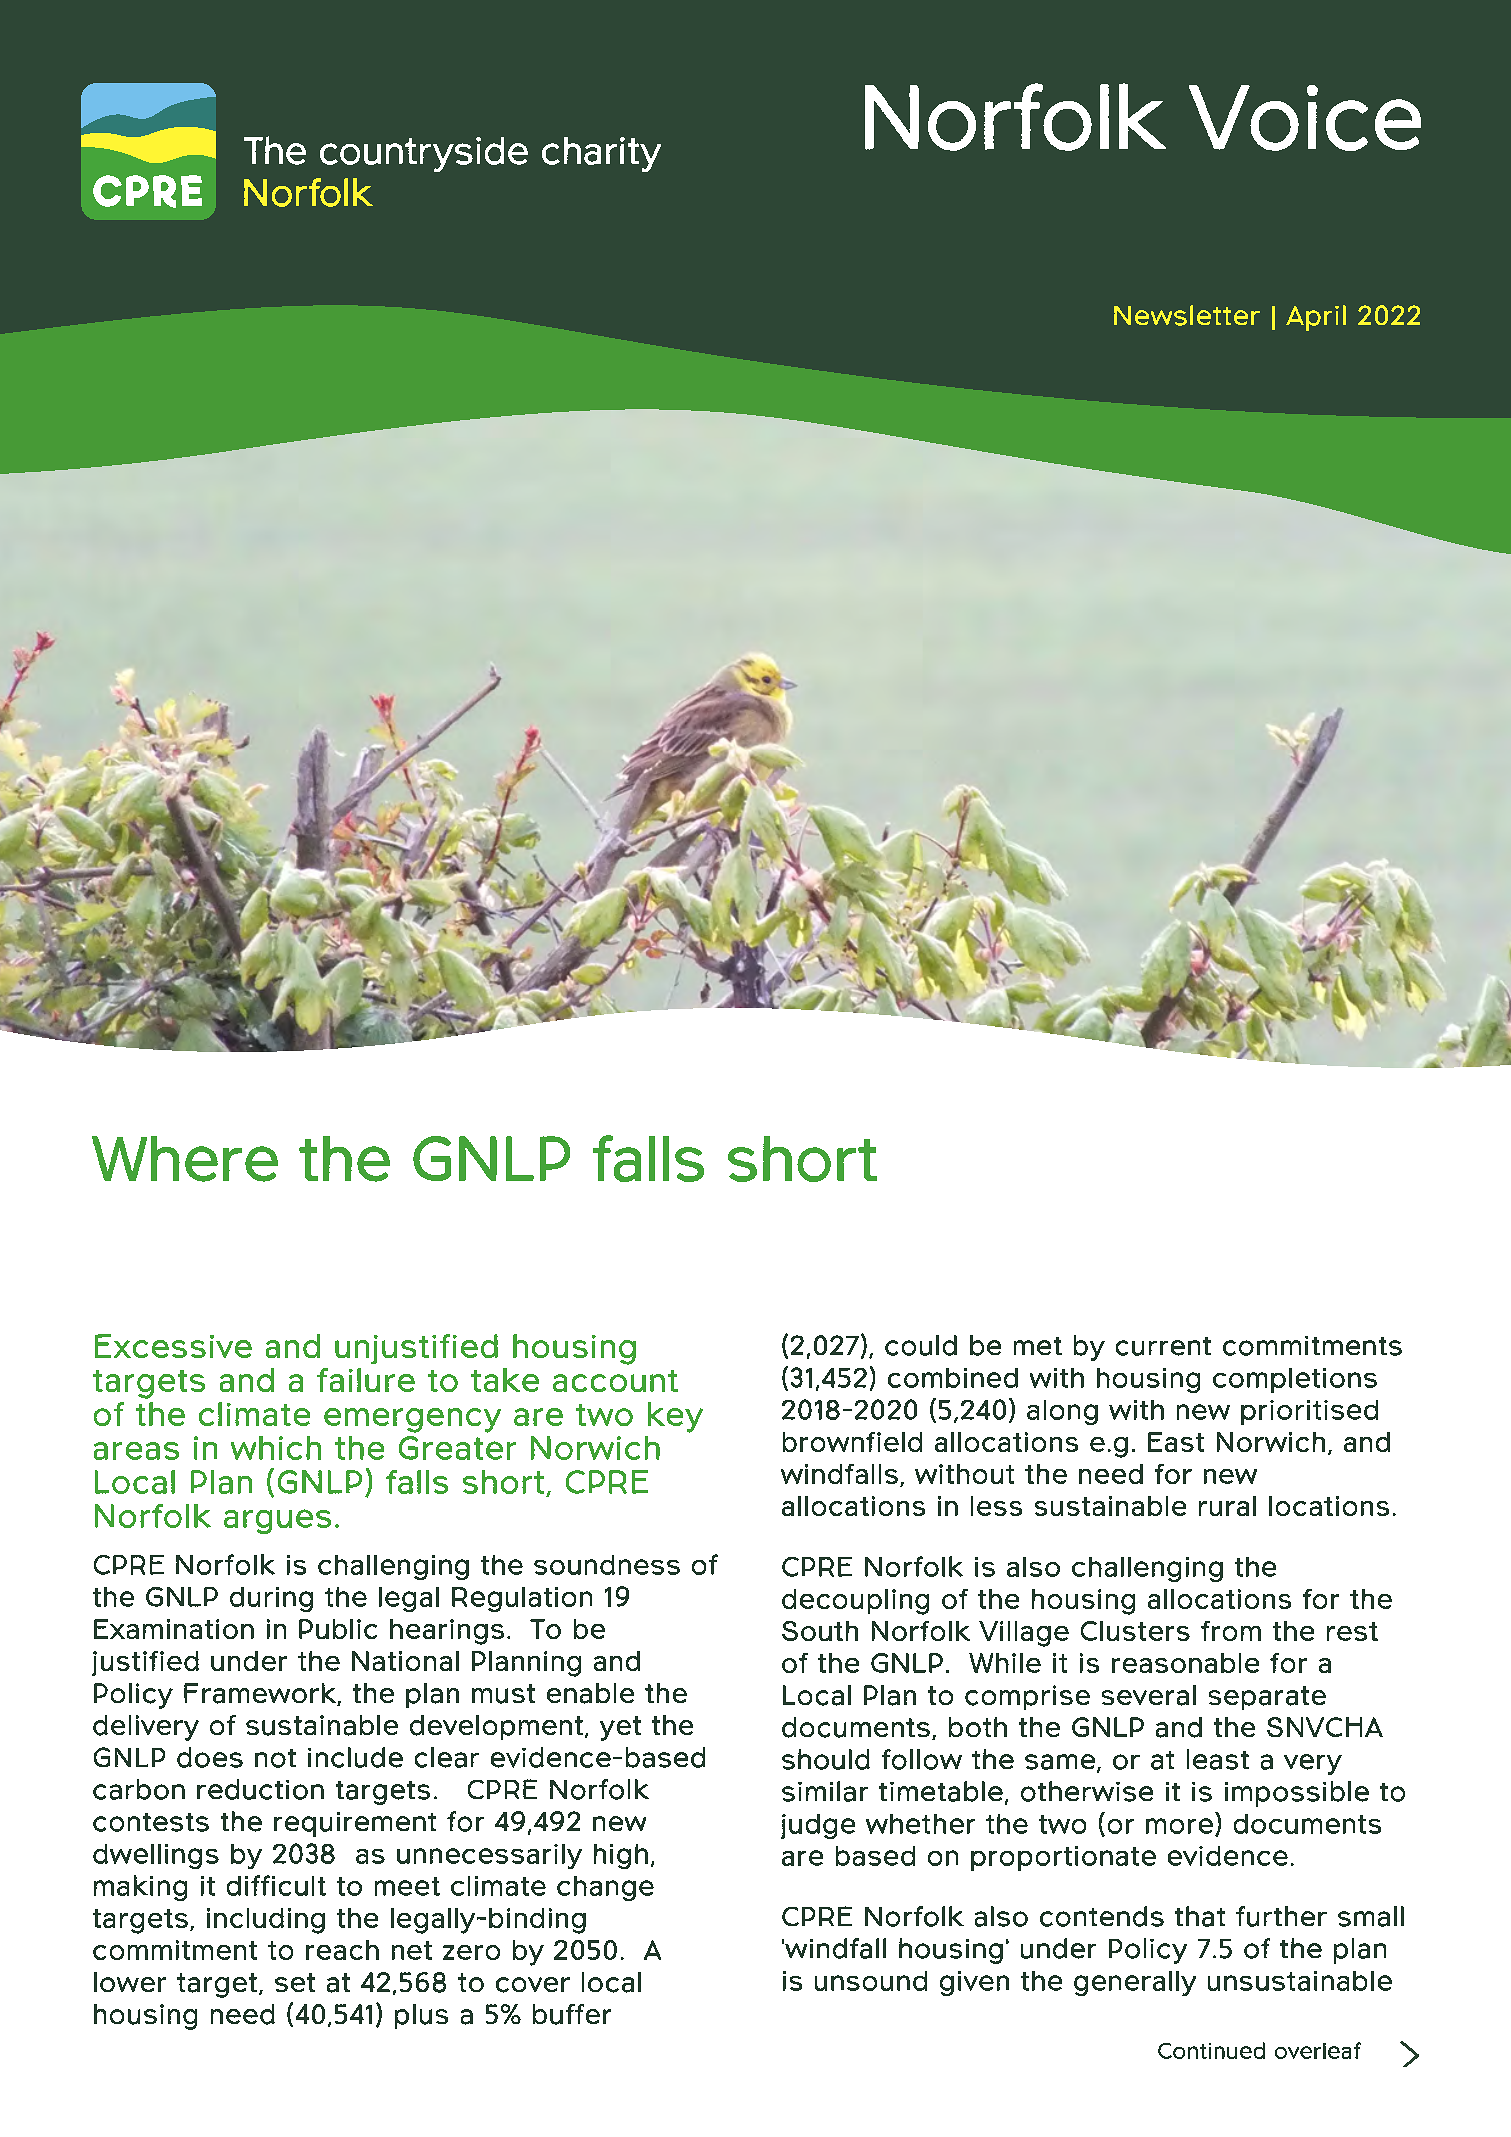 The width and height of the screenshot is (1511, 2137). Describe the element at coordinates (173, 1346) in the screenshot. I see `Excessive` at that location.
